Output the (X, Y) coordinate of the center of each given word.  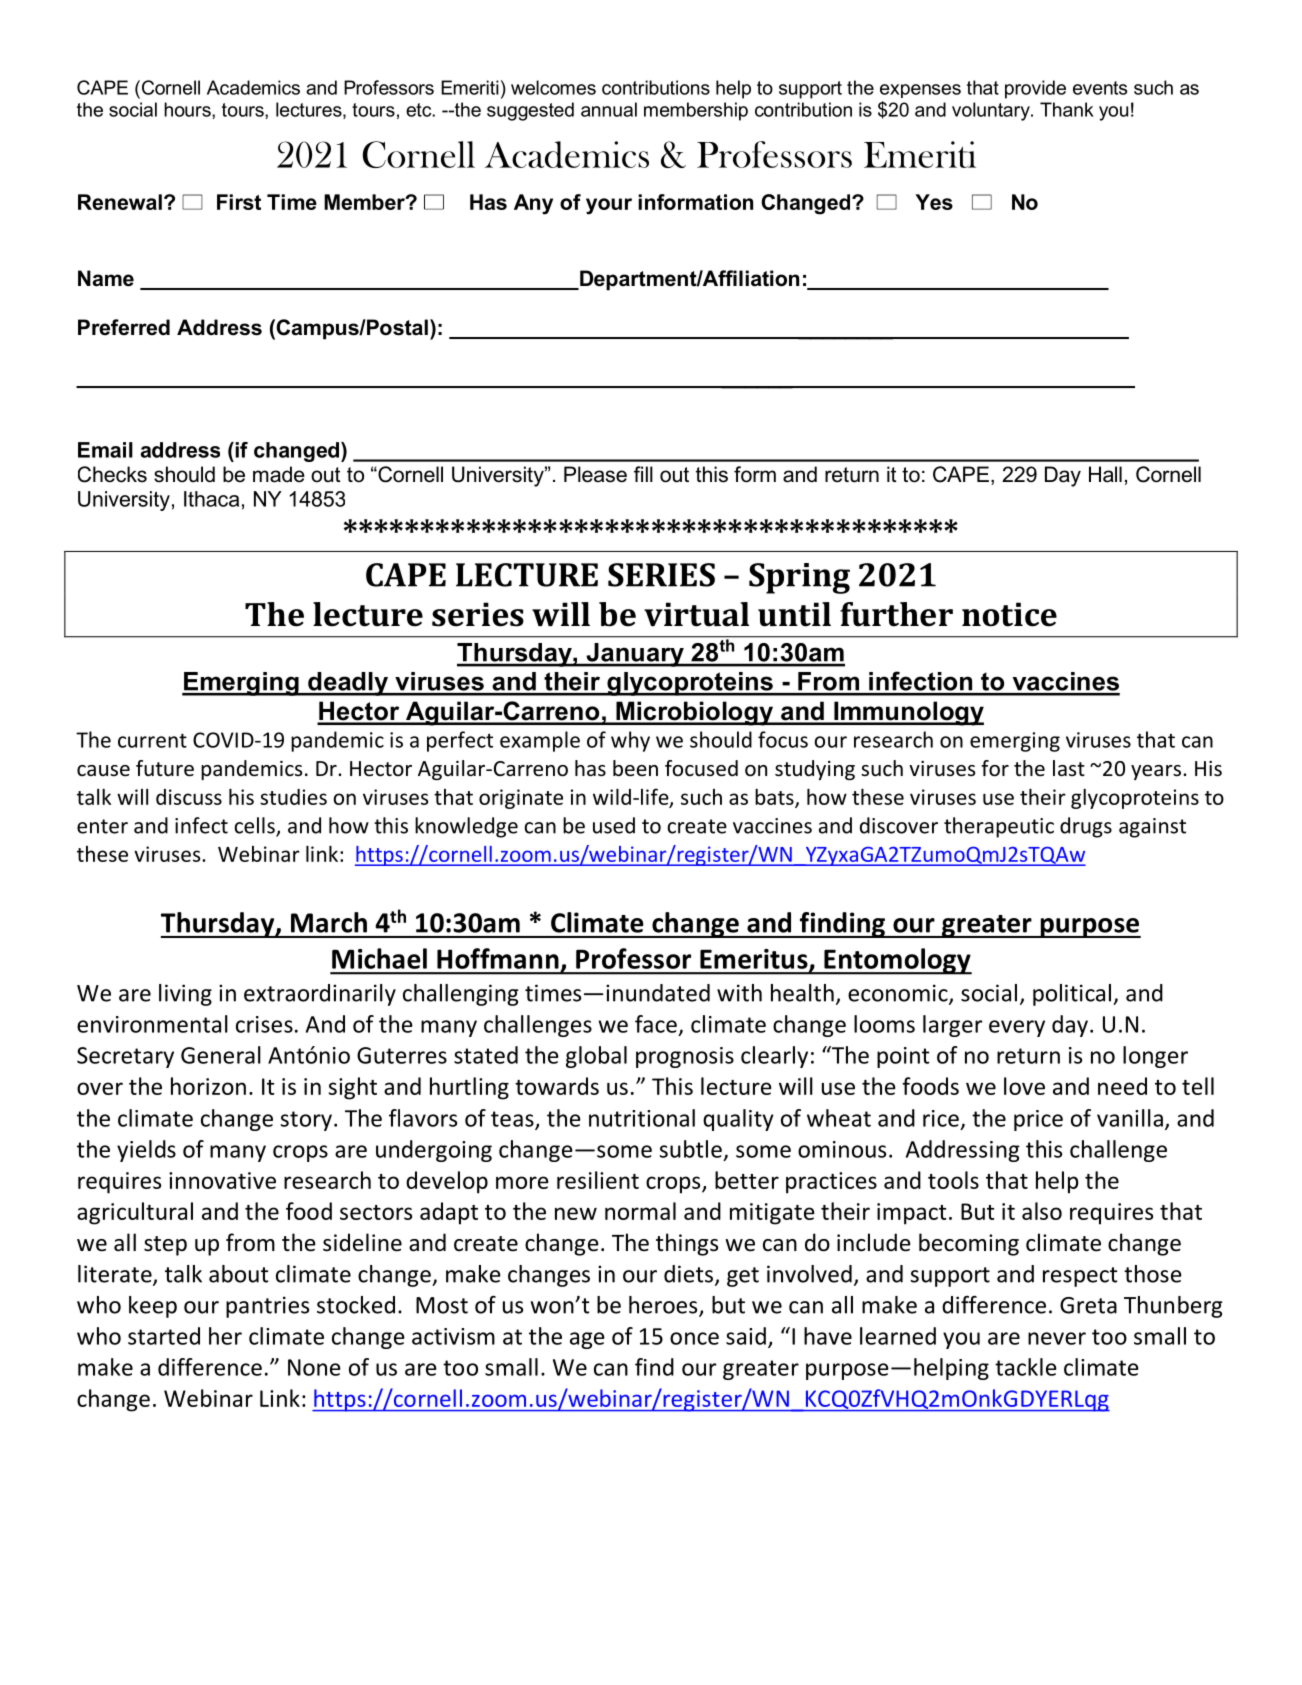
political (1072, 995)
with (739, 993)
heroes (664, 1306)
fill (643, 474)
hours (188, 109)
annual (609, 109)
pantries (267, 1307)
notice (1009, 614)
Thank (1067, 109)
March (329, 922)
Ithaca (211, 499)
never (1057, 1338)
